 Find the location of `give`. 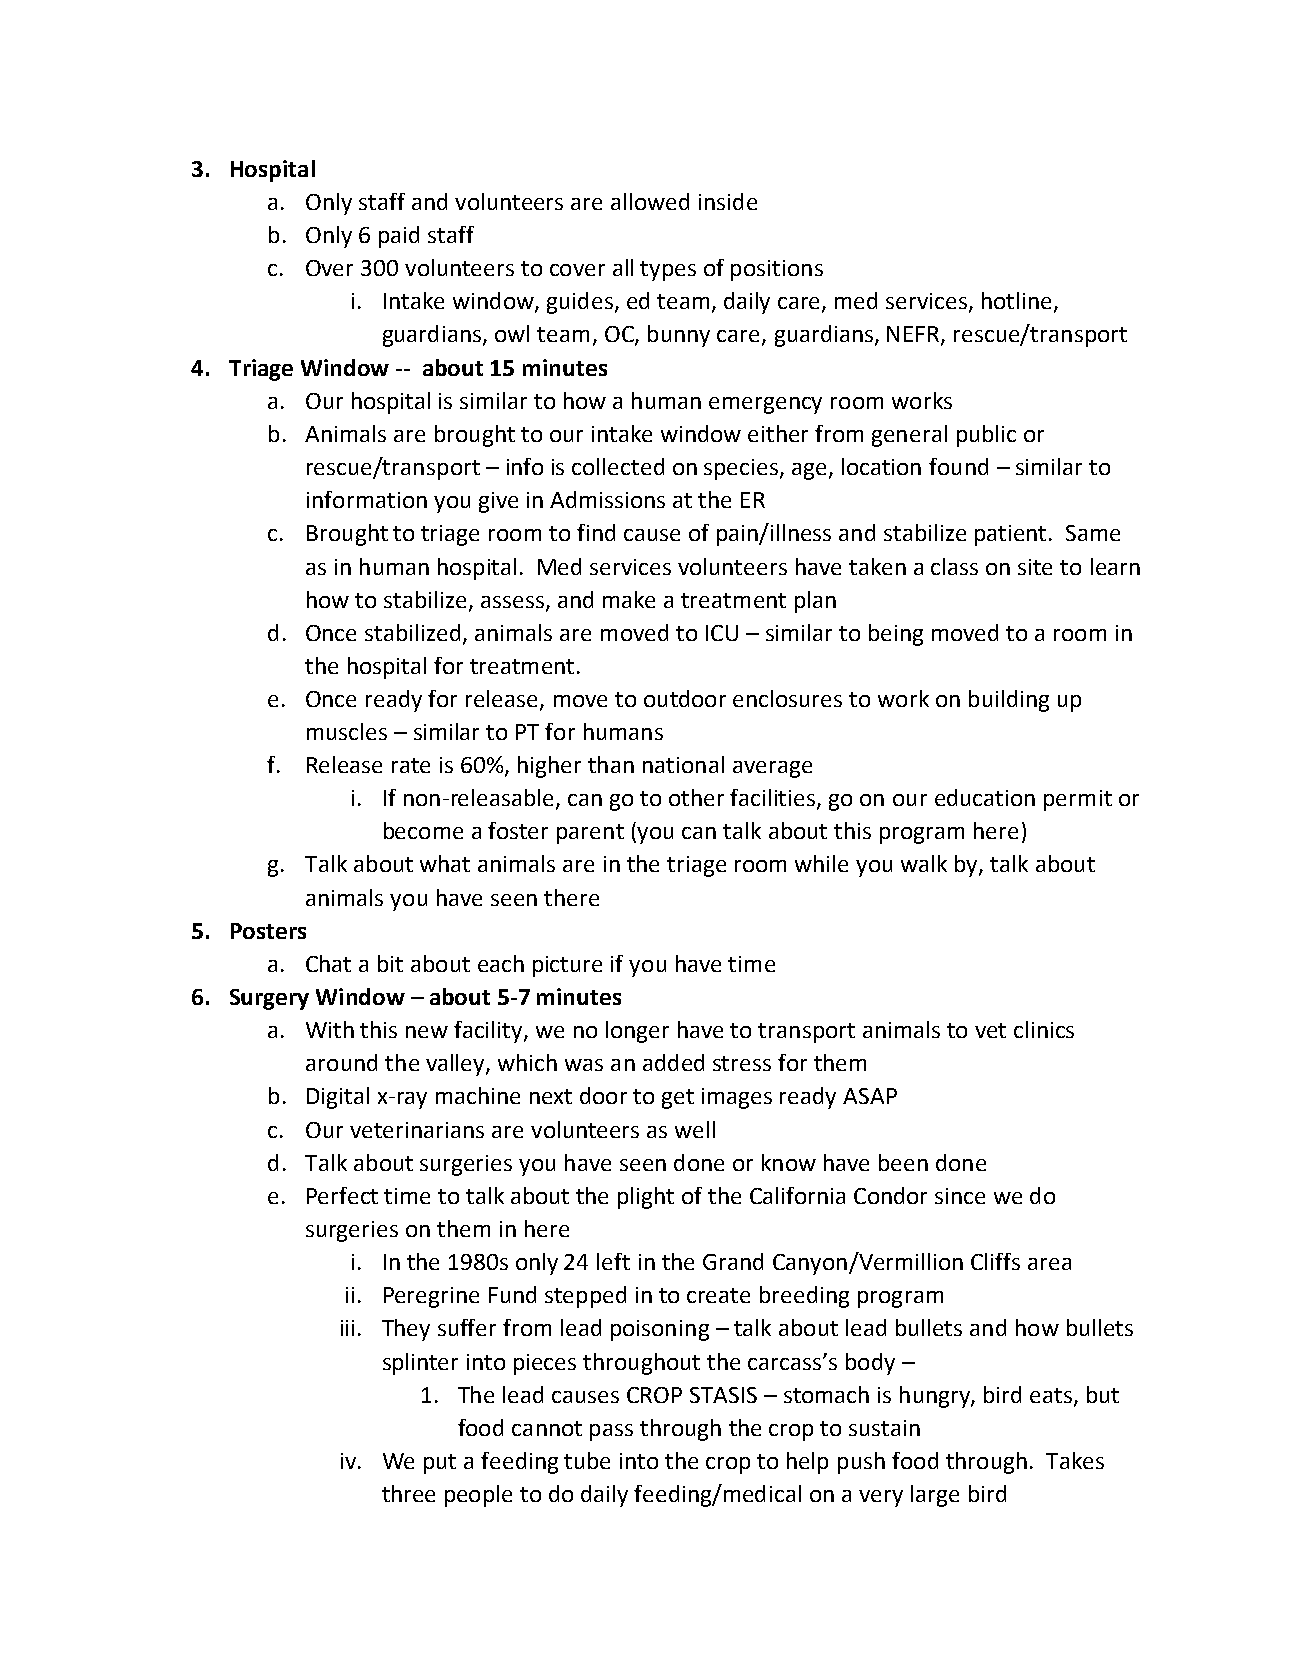

give is located at coordinates (498, 502).
